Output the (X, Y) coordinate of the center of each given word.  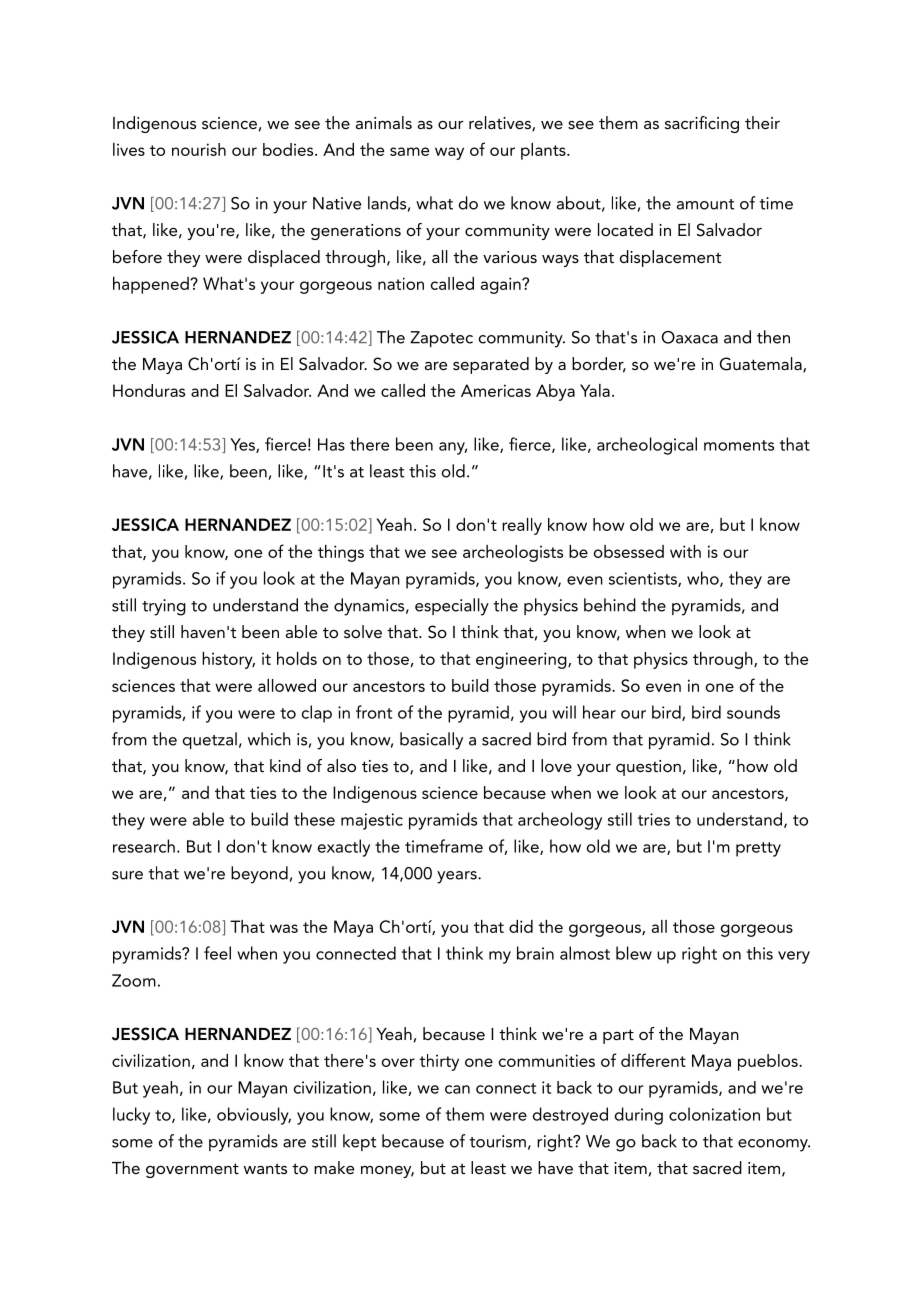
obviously (254, 1116)
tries (654, 819)
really (522, 526)
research (144, 846)
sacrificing (702, 124)
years (458, 877)
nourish (199, 149)
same (409, 151)
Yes (243, 445)
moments (739, 445)
